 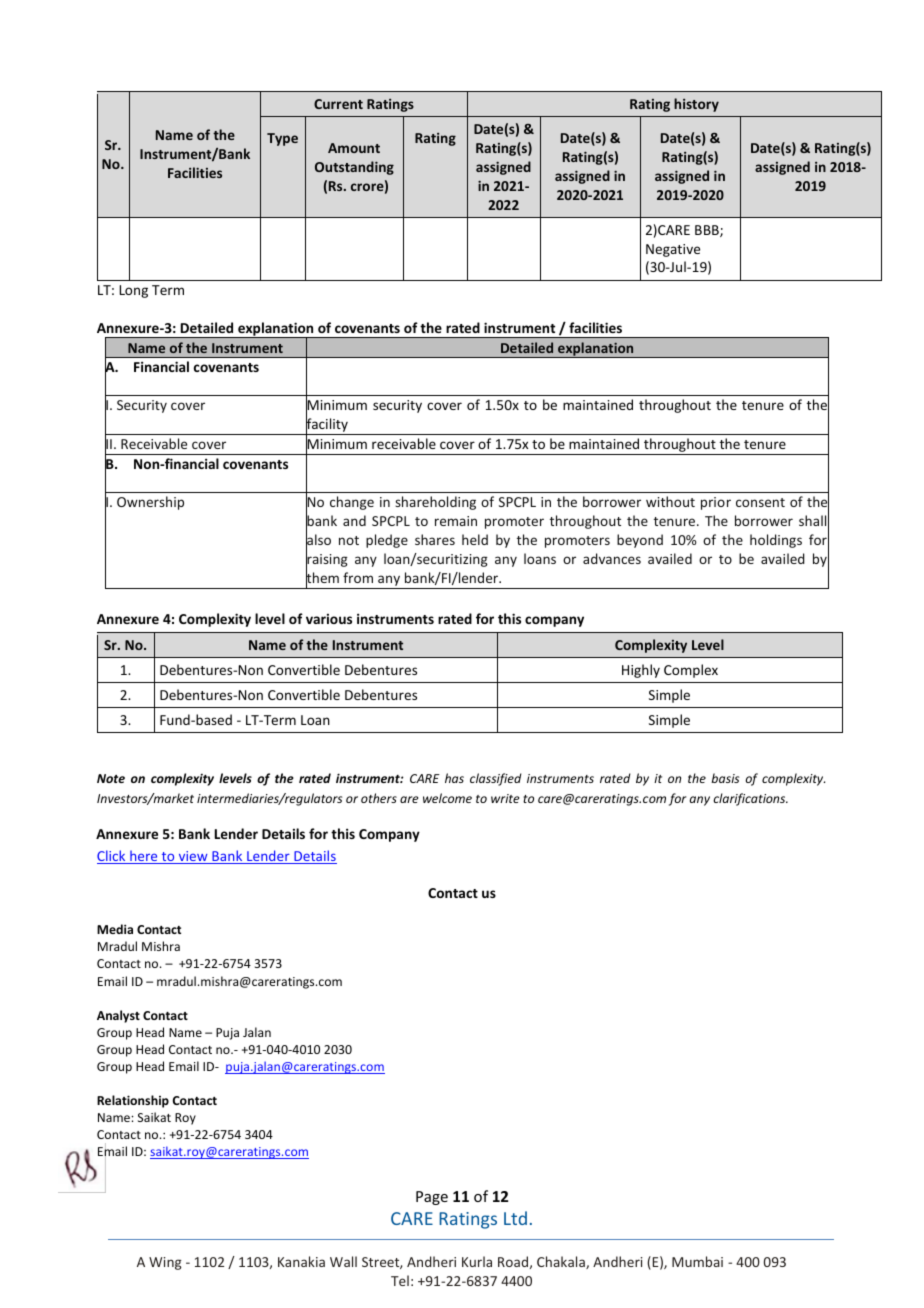 I want to click on Page, so click(x=432, y=1198).
